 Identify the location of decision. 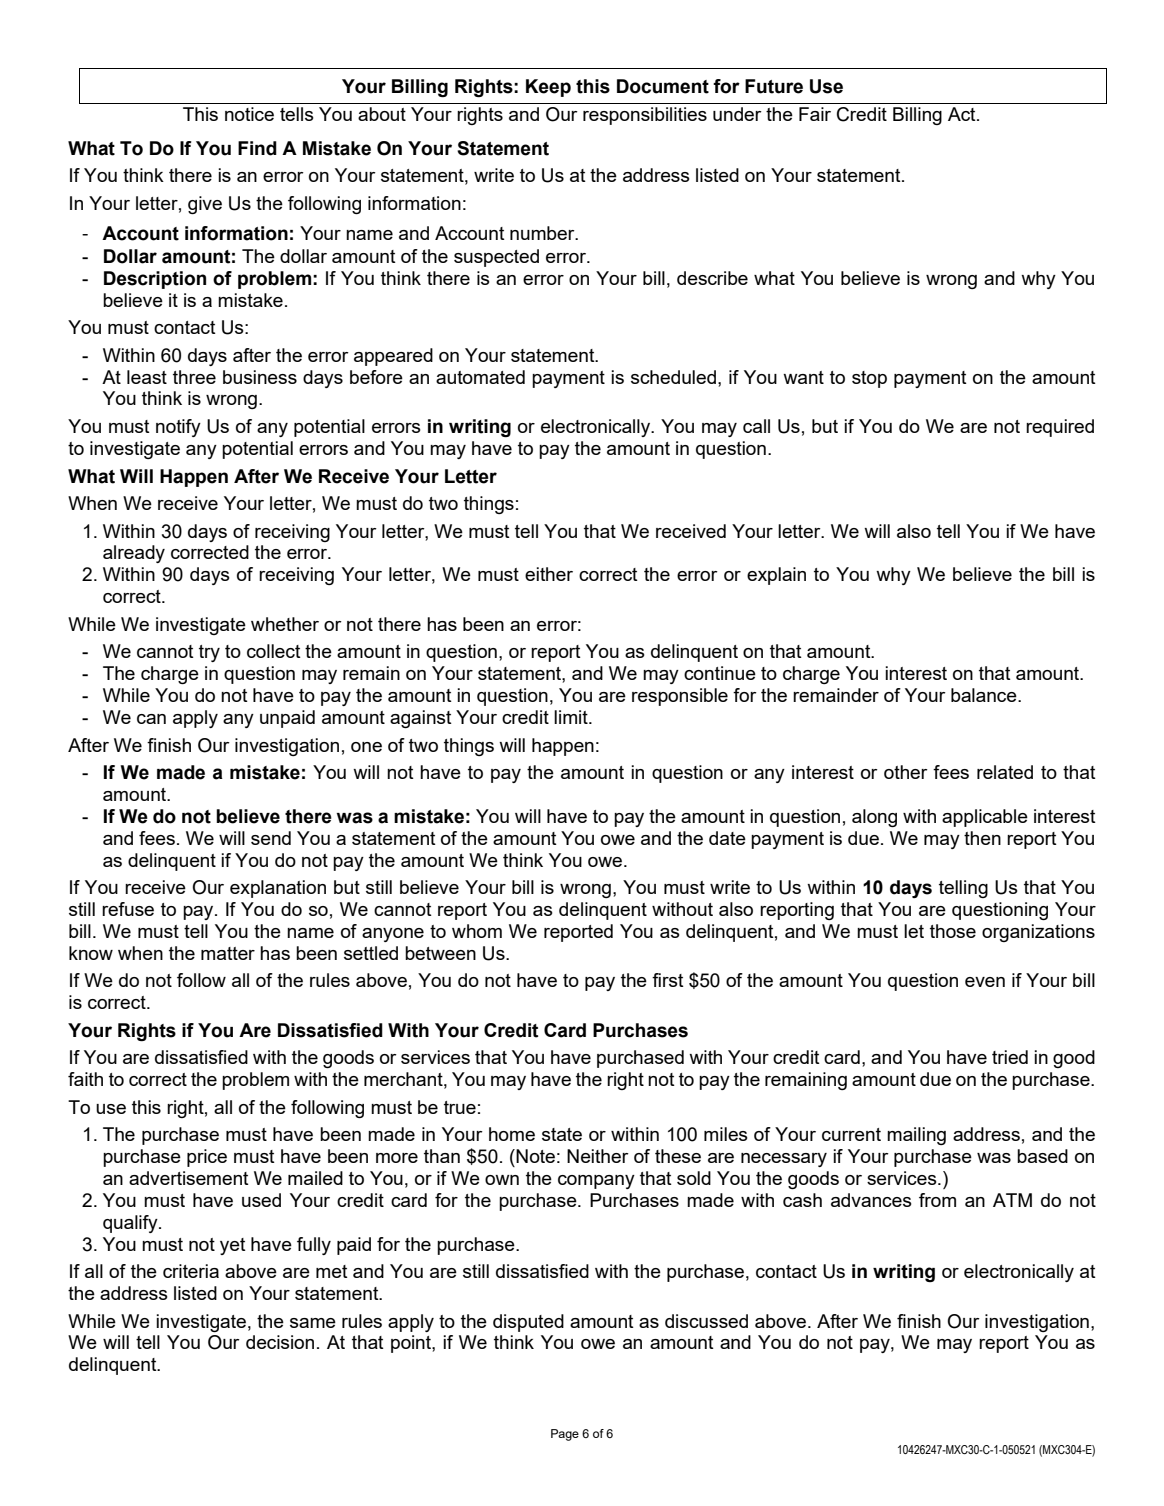
(280, 1342).
